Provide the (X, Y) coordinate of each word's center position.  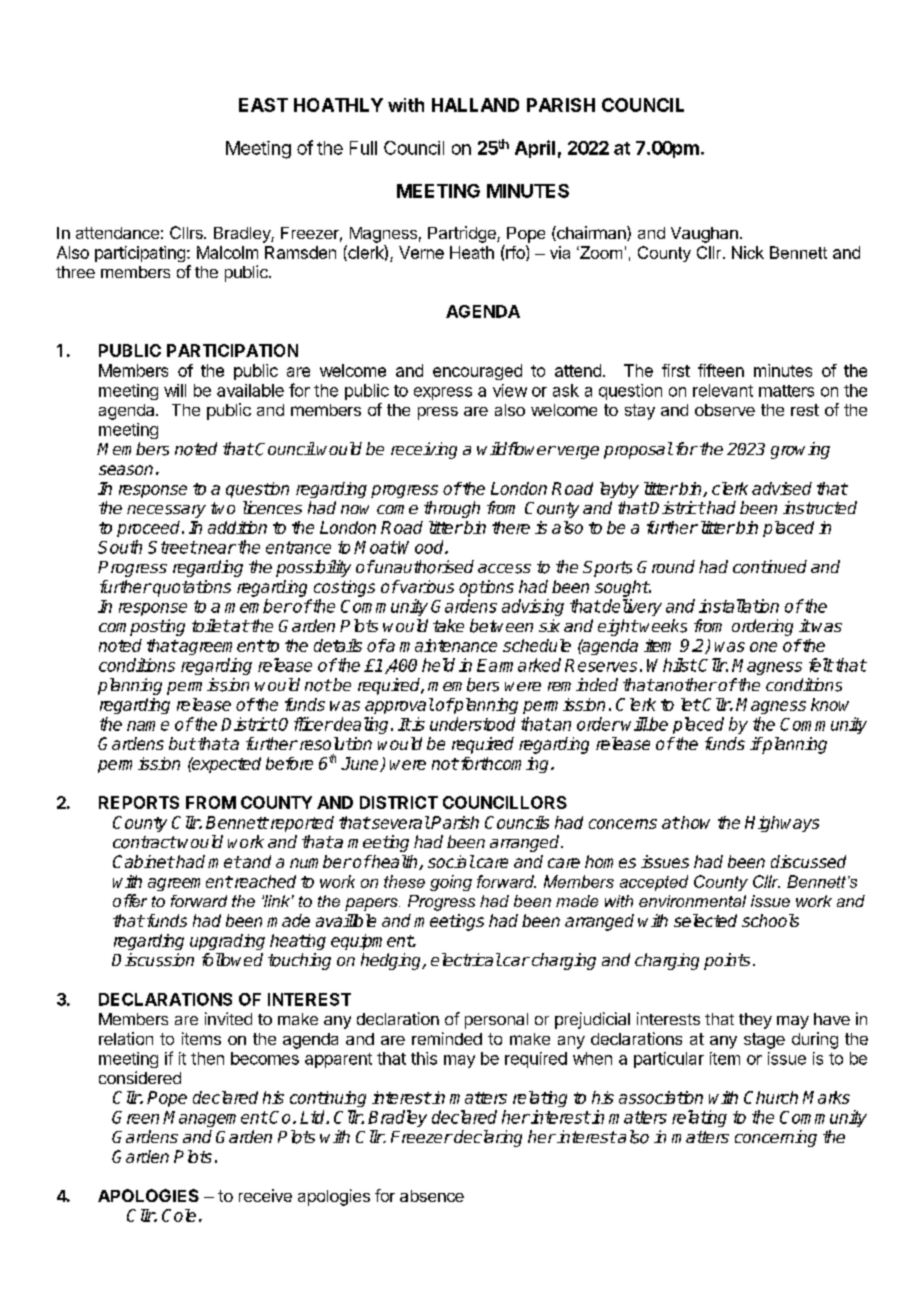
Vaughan (704, 235)
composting (142, 627)
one (763, 647)
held (438, 665)
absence (432, 1196)
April (535, 149)
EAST (263, 105)
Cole (179, 1215)
